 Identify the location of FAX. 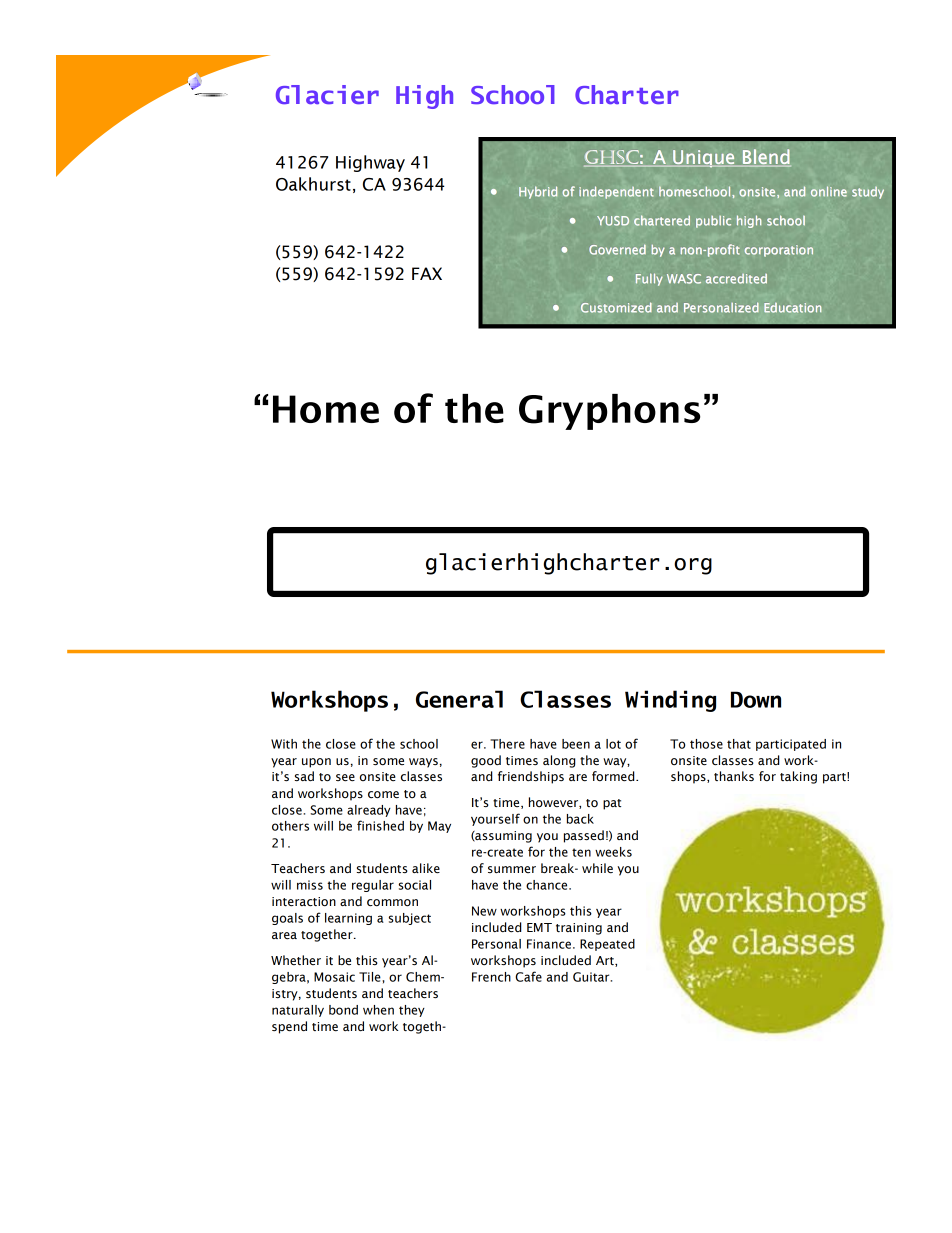
(427, 273).
